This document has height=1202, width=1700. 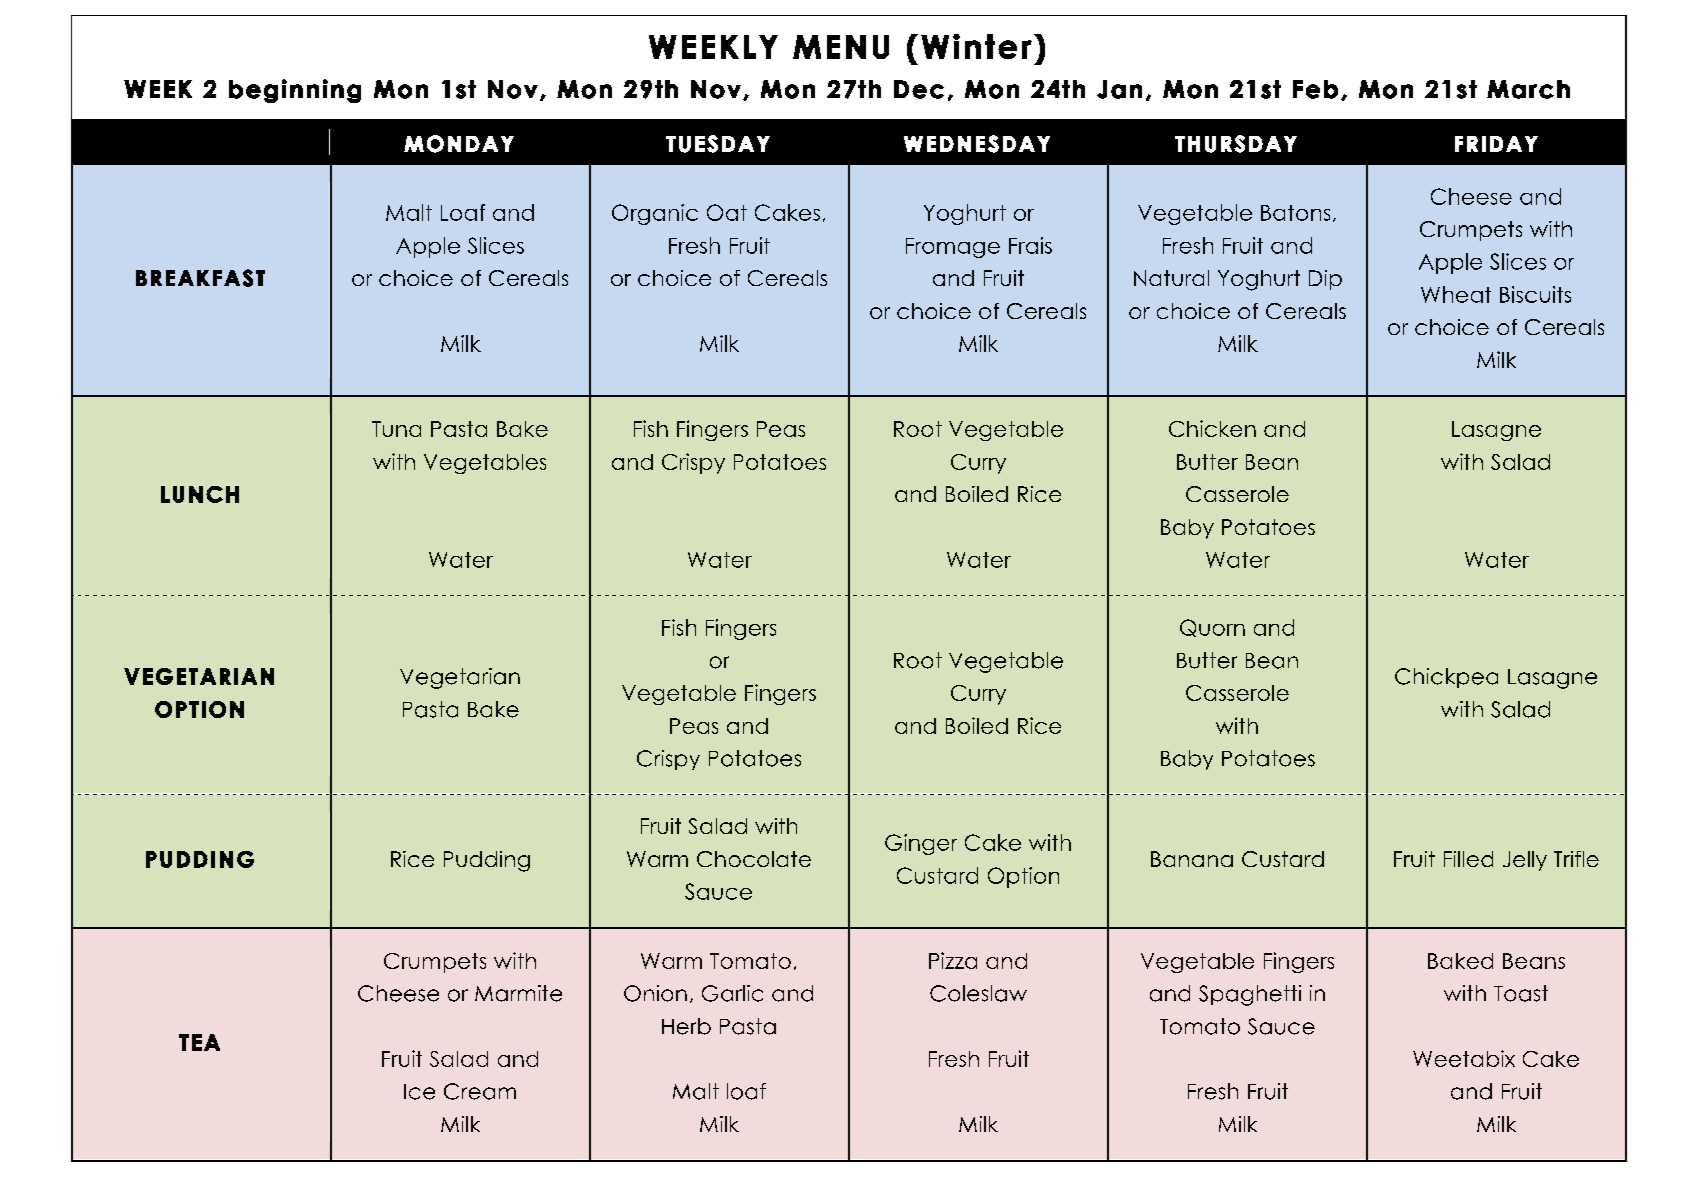 I want to click on Cream, so click(x=480, y=1091).
